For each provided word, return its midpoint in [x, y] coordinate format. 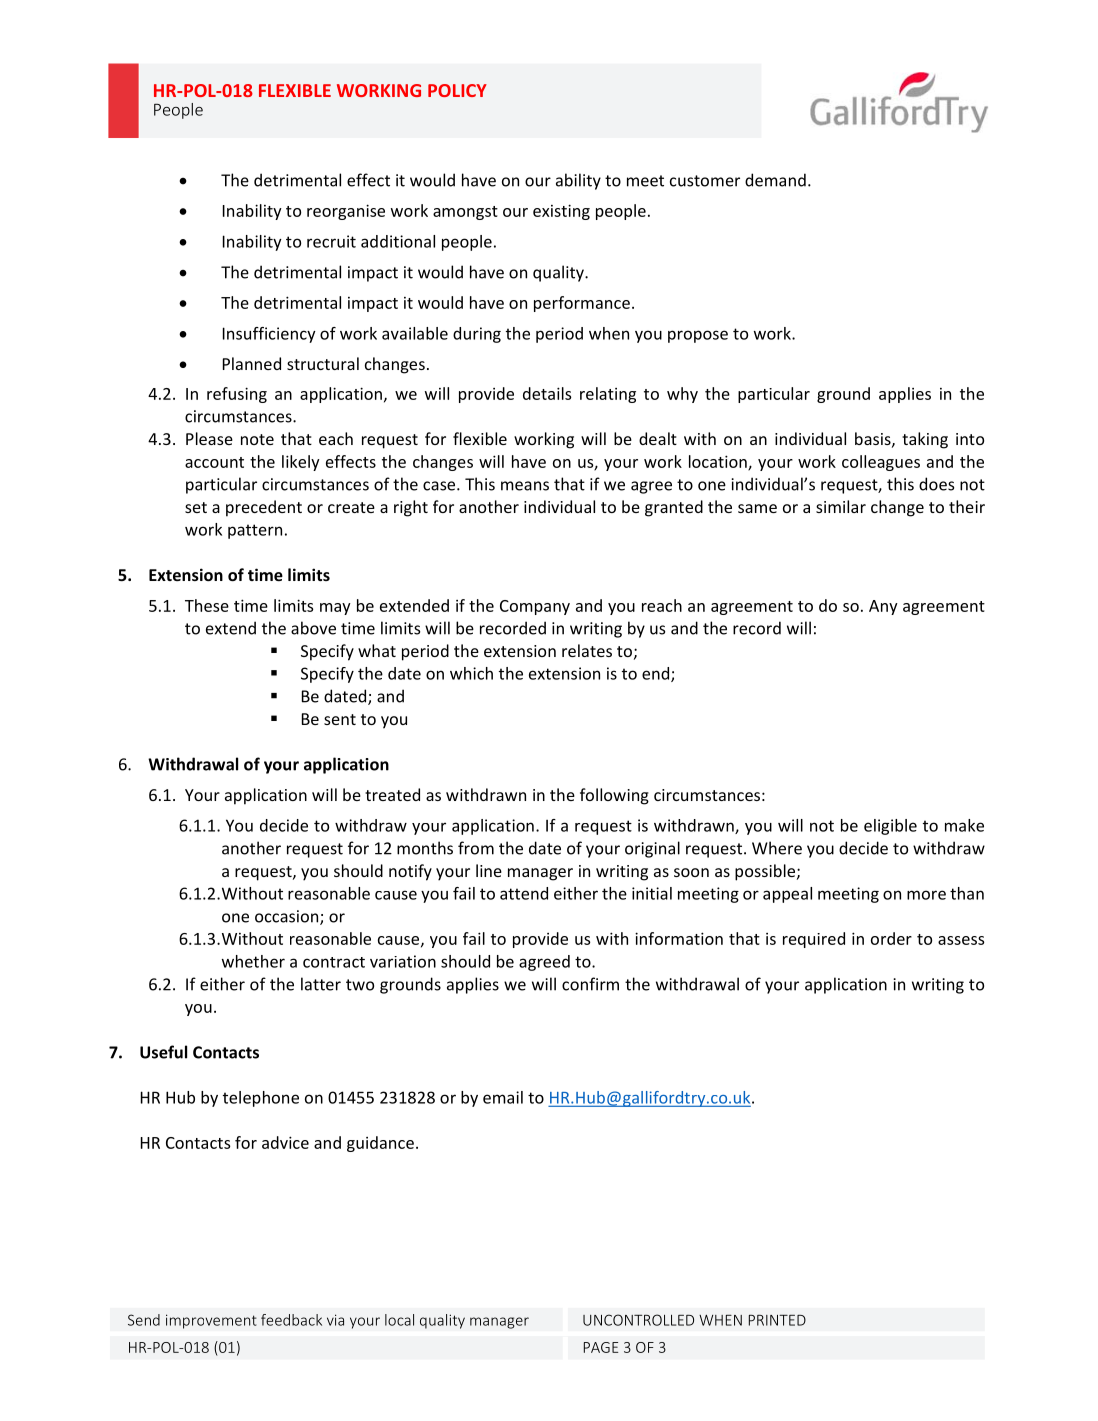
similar [841, 506]
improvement [211, 1321]
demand [775, 180]
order [891, 938]
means [525, 486]
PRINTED [777, 1320]
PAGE [601, 1347]
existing [561, 212]
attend [524, 893]
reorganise [346, 212]
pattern [255, 531]
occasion [288, 917]
